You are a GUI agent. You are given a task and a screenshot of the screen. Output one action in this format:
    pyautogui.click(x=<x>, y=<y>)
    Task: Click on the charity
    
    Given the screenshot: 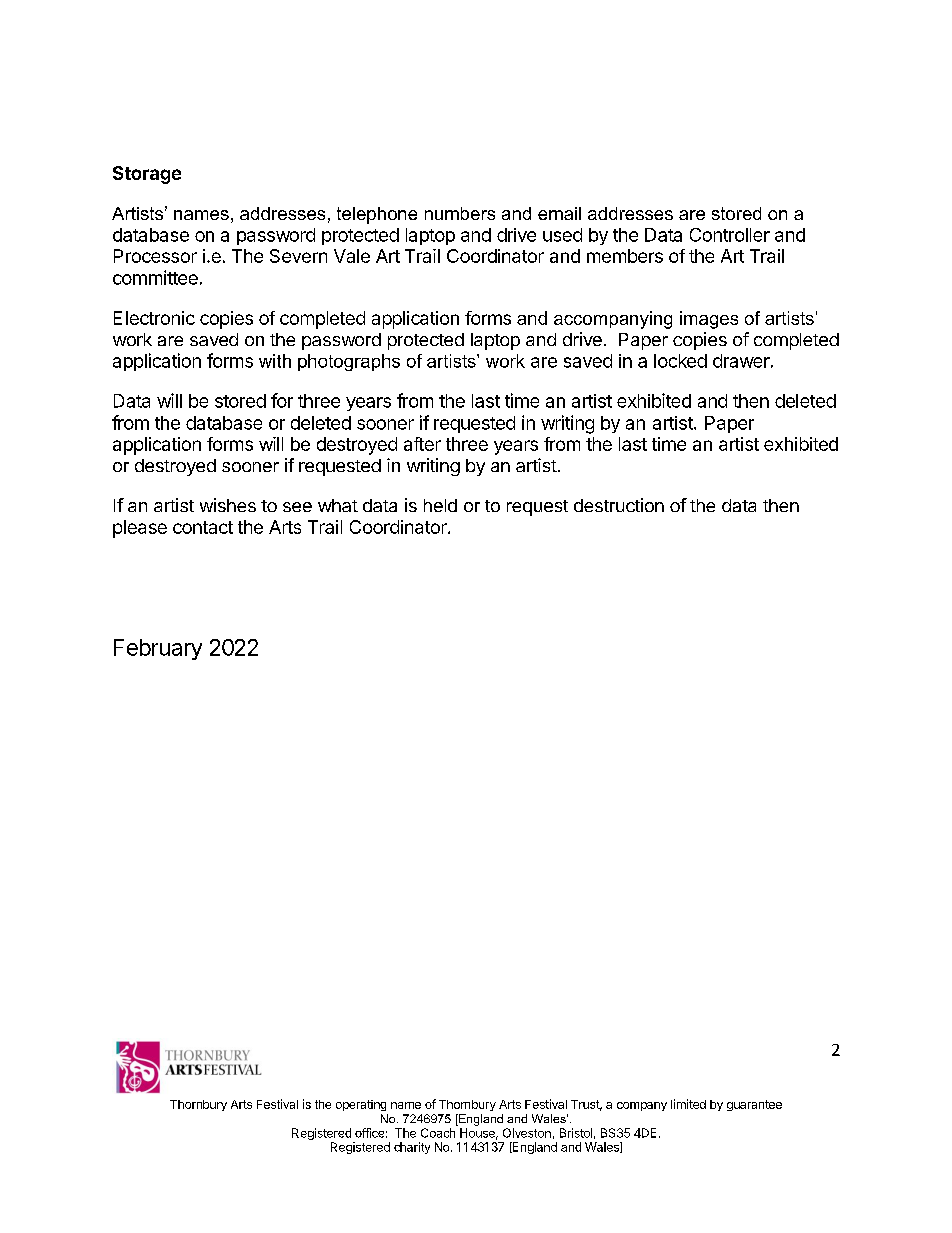 What is the action you would take?
    pyautogui.click(x=412, y=1148)
